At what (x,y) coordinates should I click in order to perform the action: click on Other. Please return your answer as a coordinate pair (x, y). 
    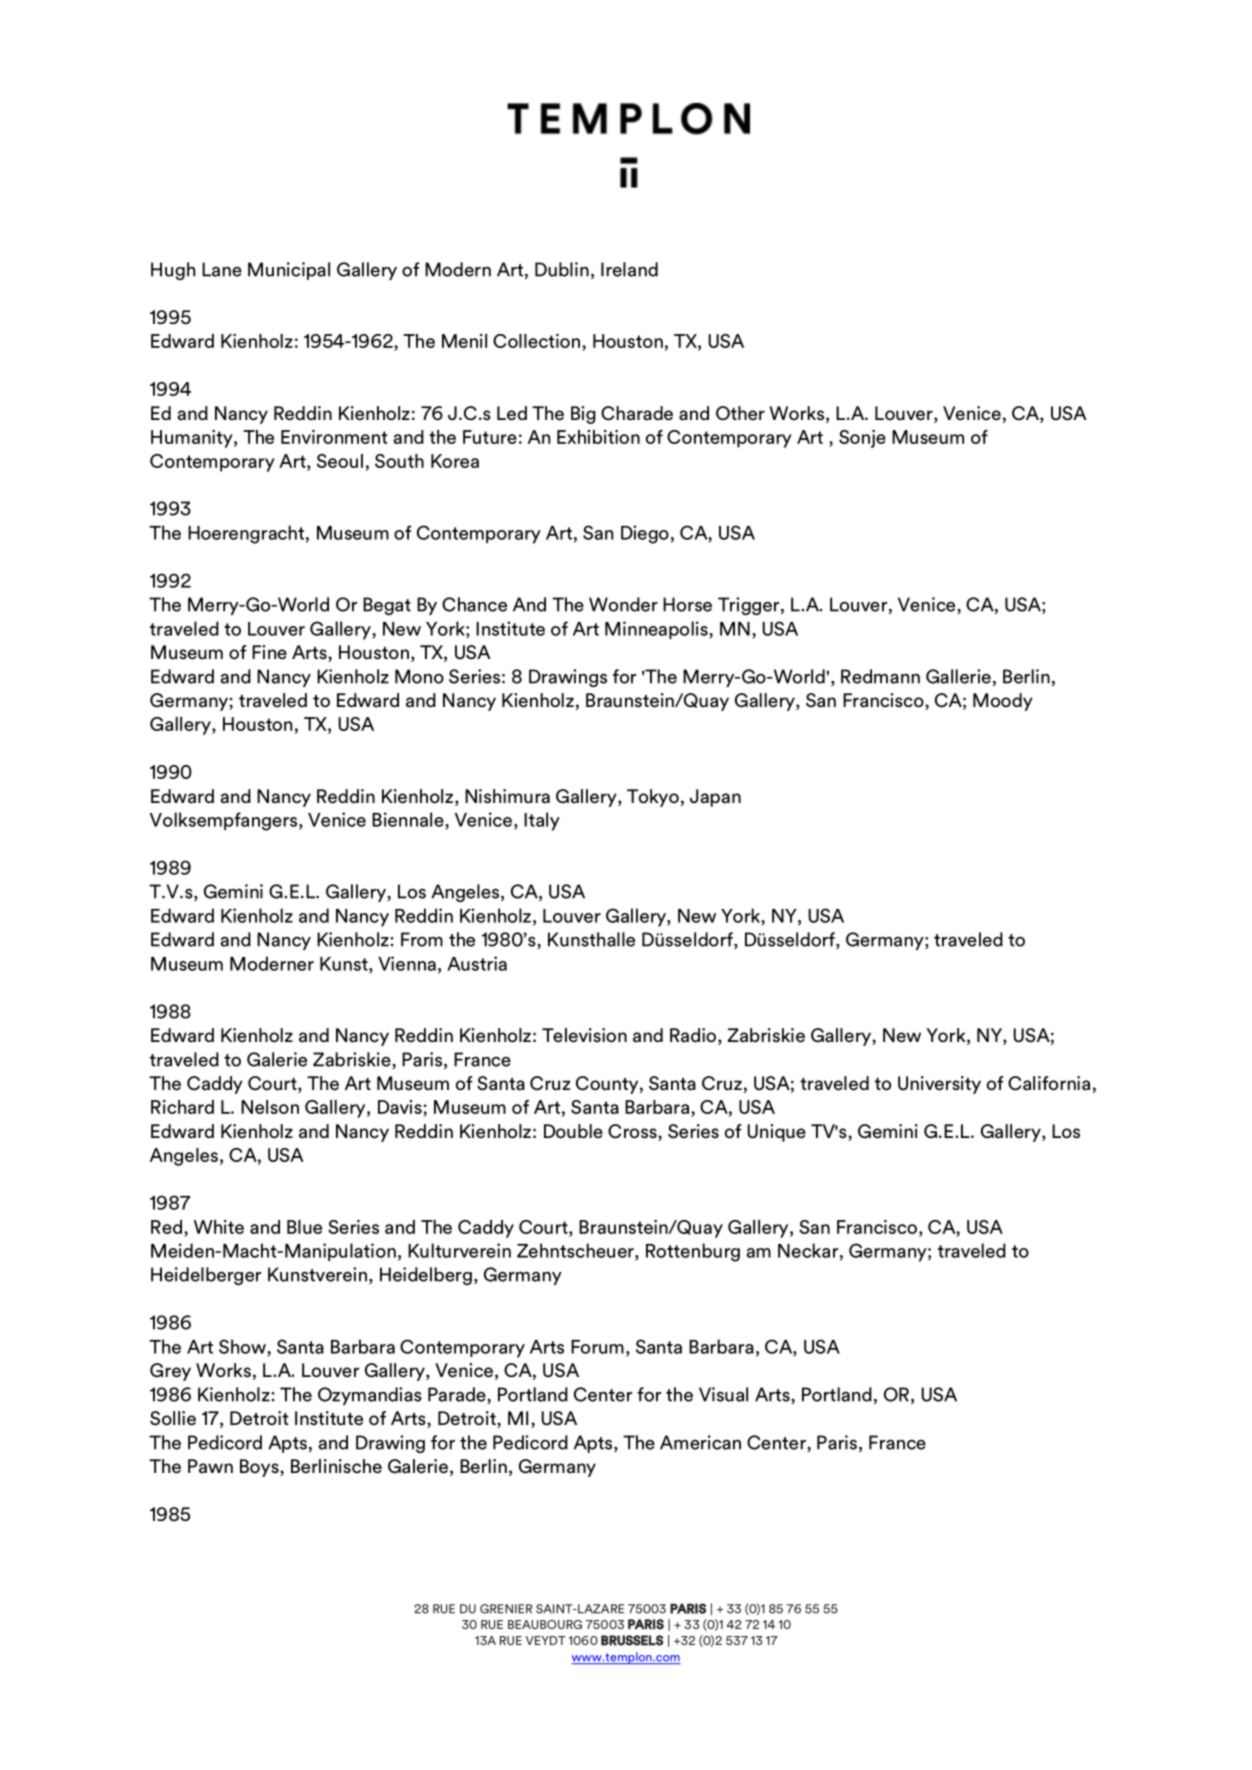
    Looking at the image, I should click on (740, 413).
